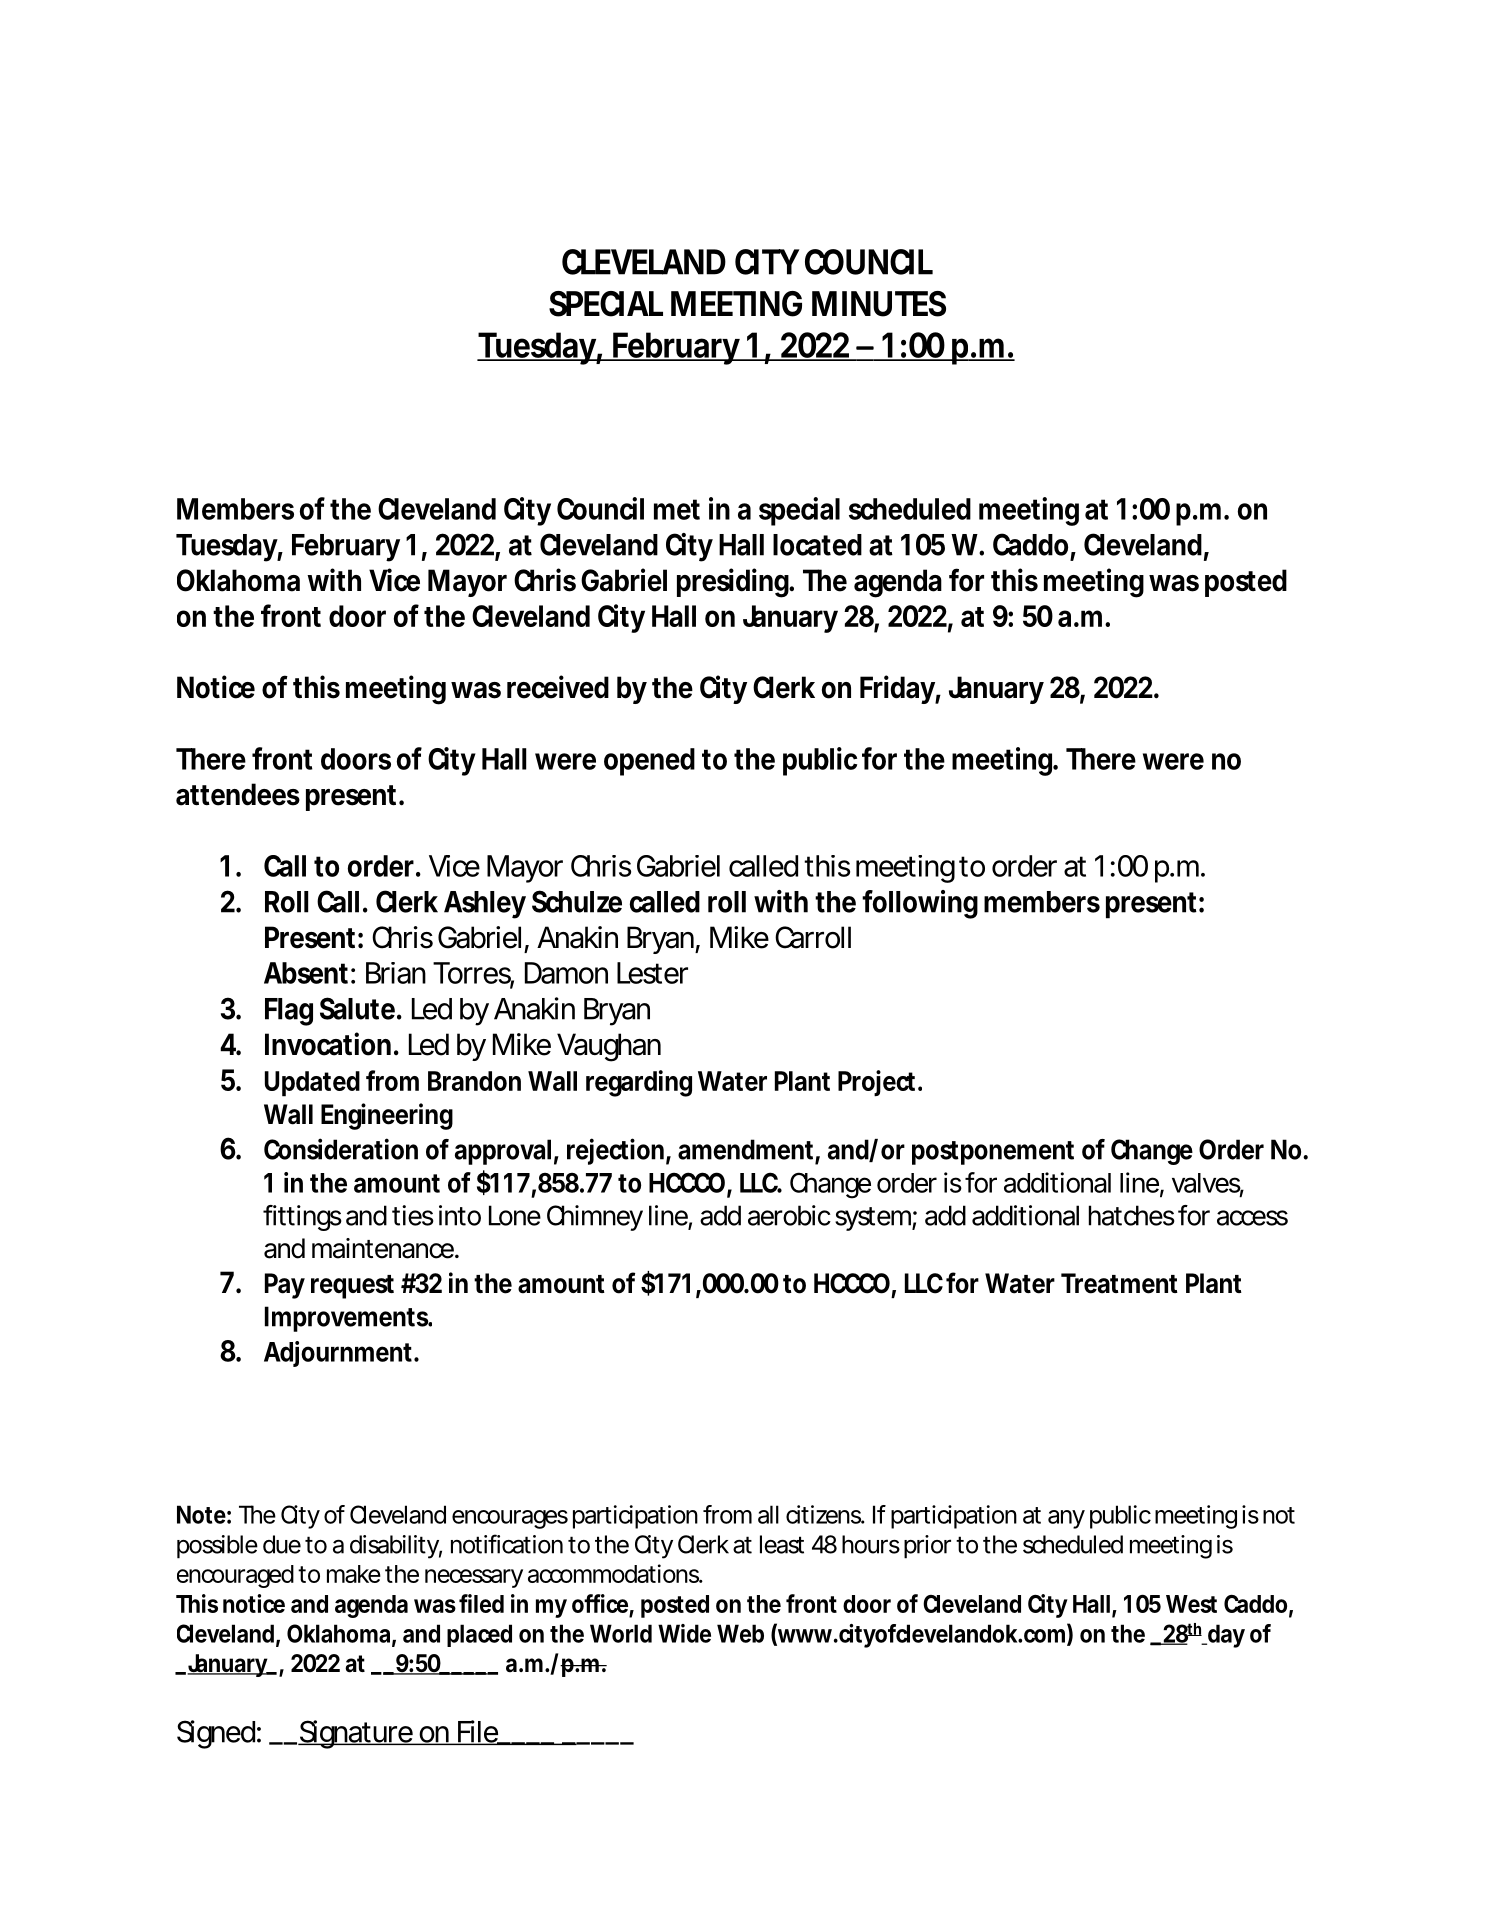  I want to click on Lester, so click(652, 973).
